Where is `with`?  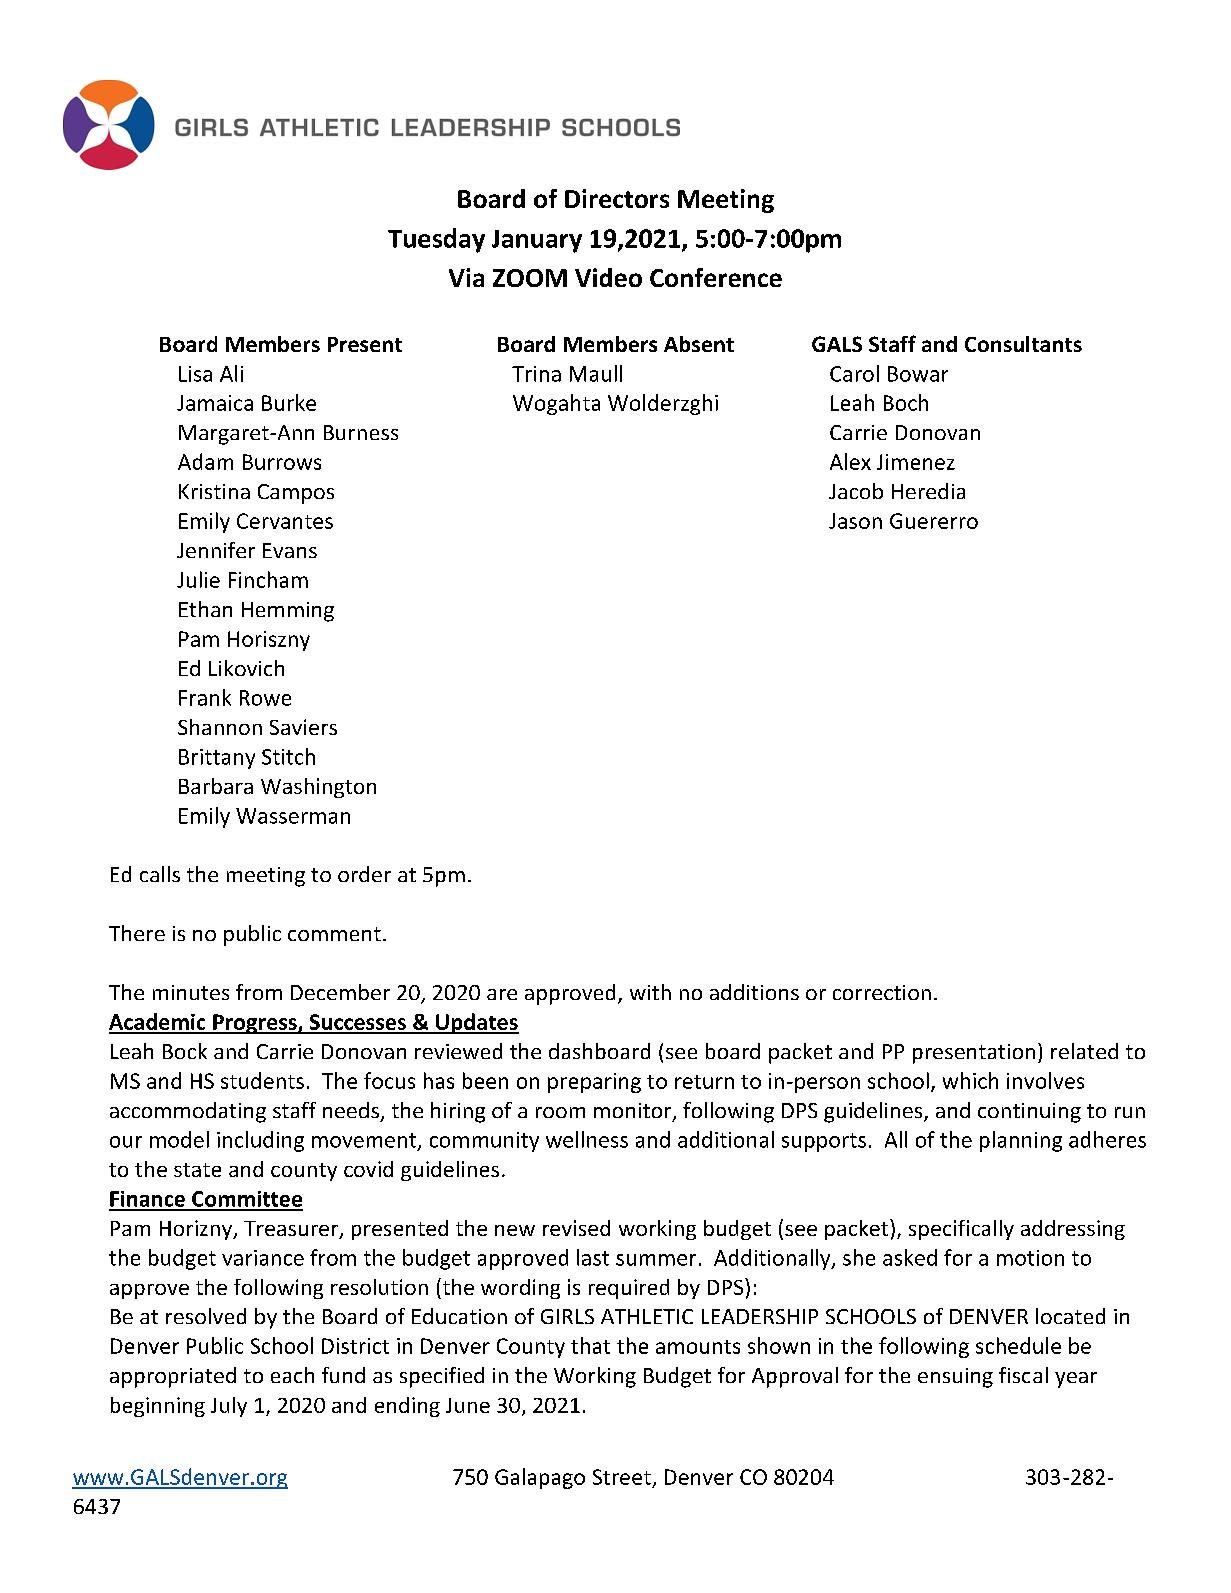 with is located at coordinates (650, 992).
